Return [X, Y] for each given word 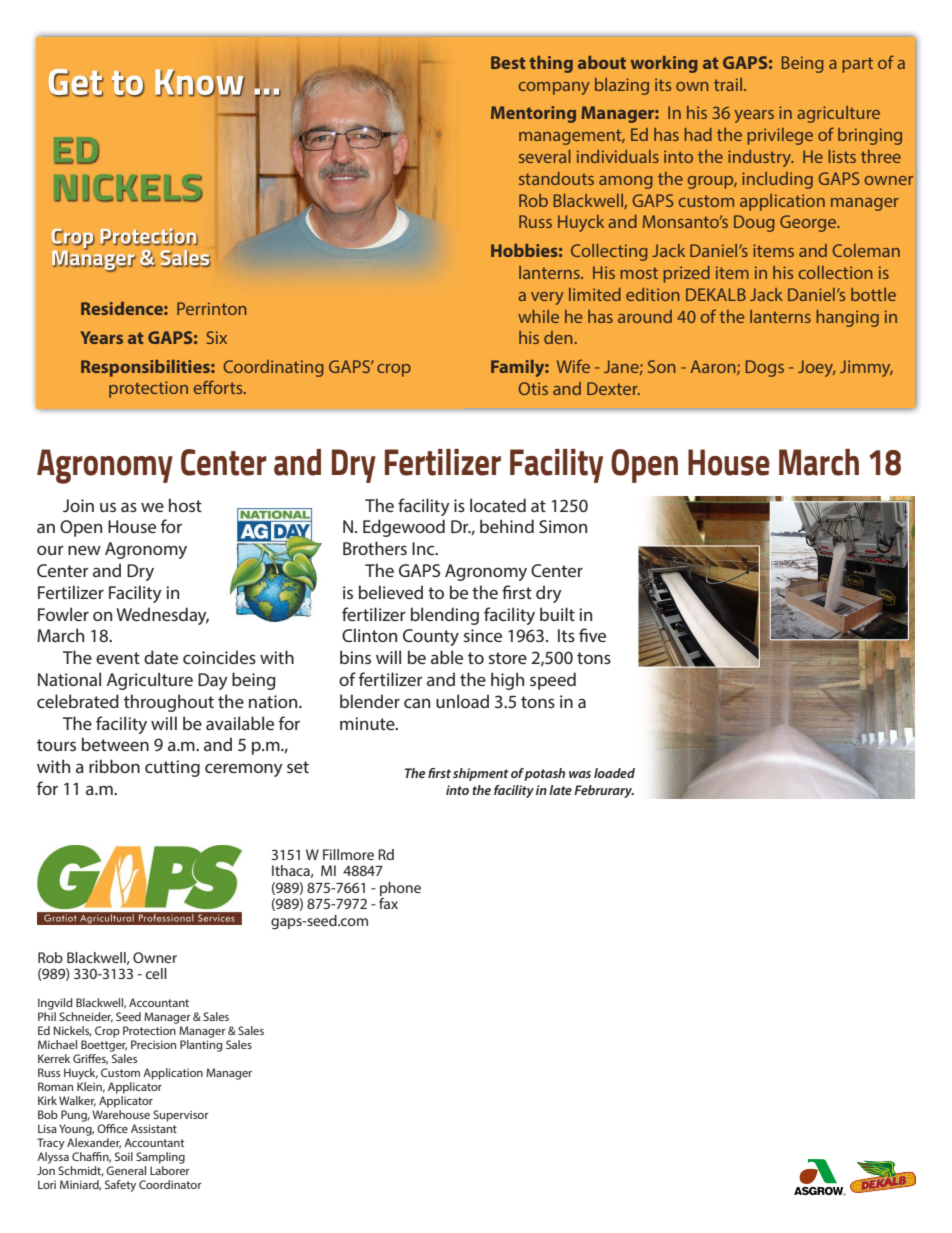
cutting [172, 768]
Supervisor [181, 1116]
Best [508, 62]
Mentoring [533, 114]
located [498, 505]
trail [729, 84]
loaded [614, 773]
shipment [481, 774]
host [185, 505]
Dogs [765, 368]
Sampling [160, 1158]
